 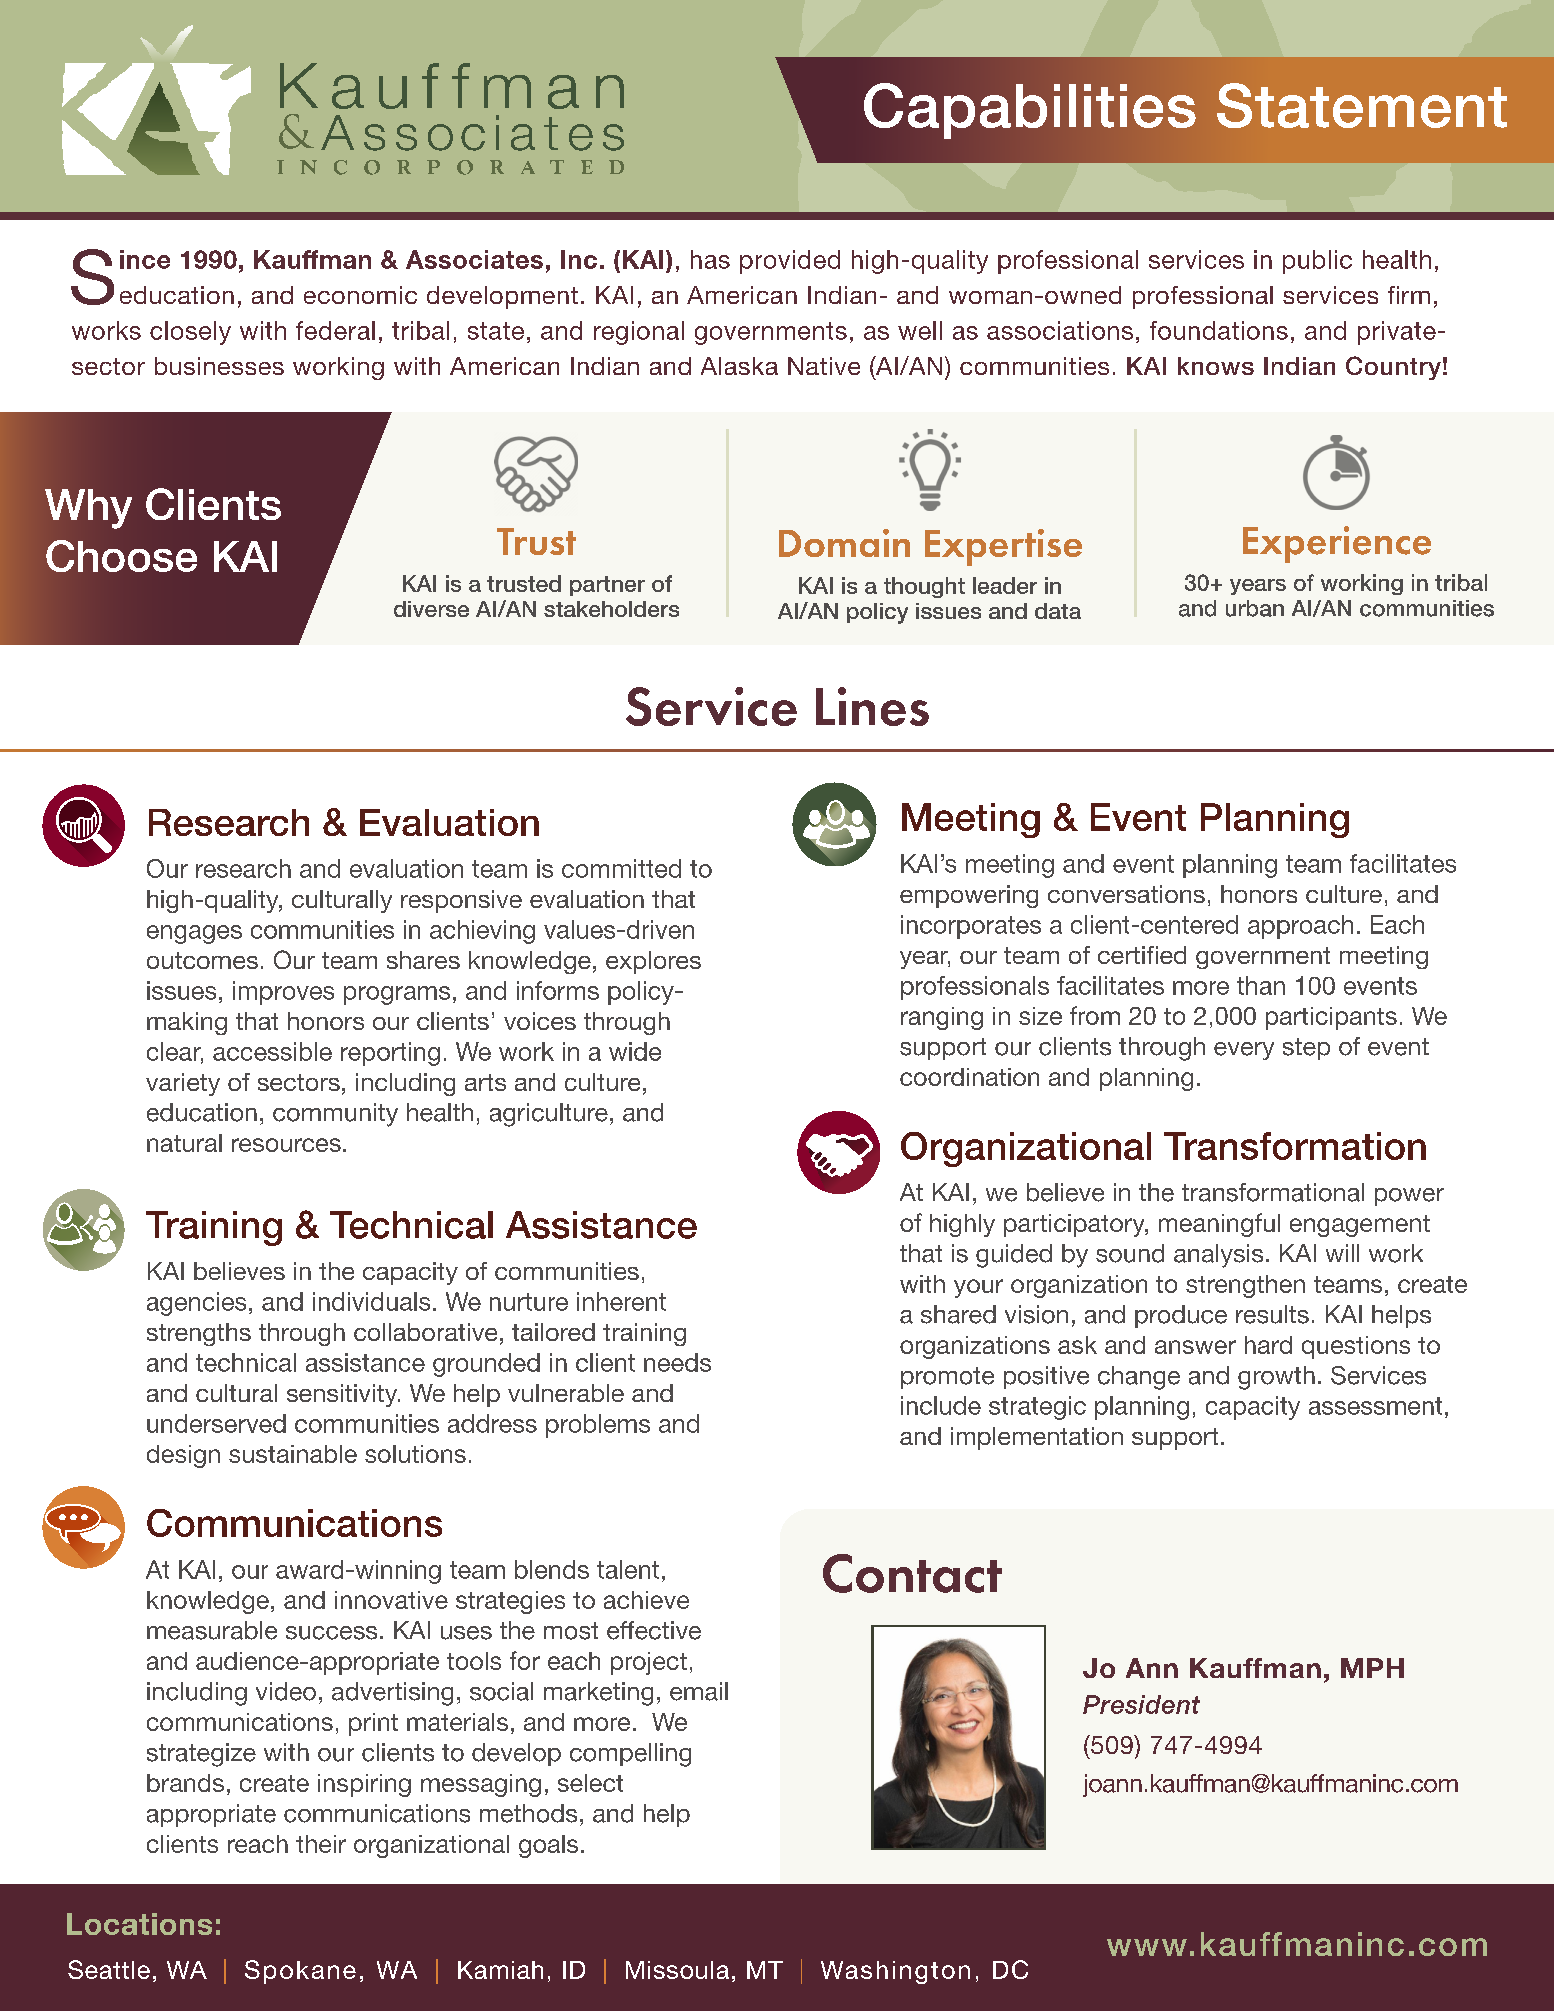 I want to click on economic, so click(x=360, y=295).
